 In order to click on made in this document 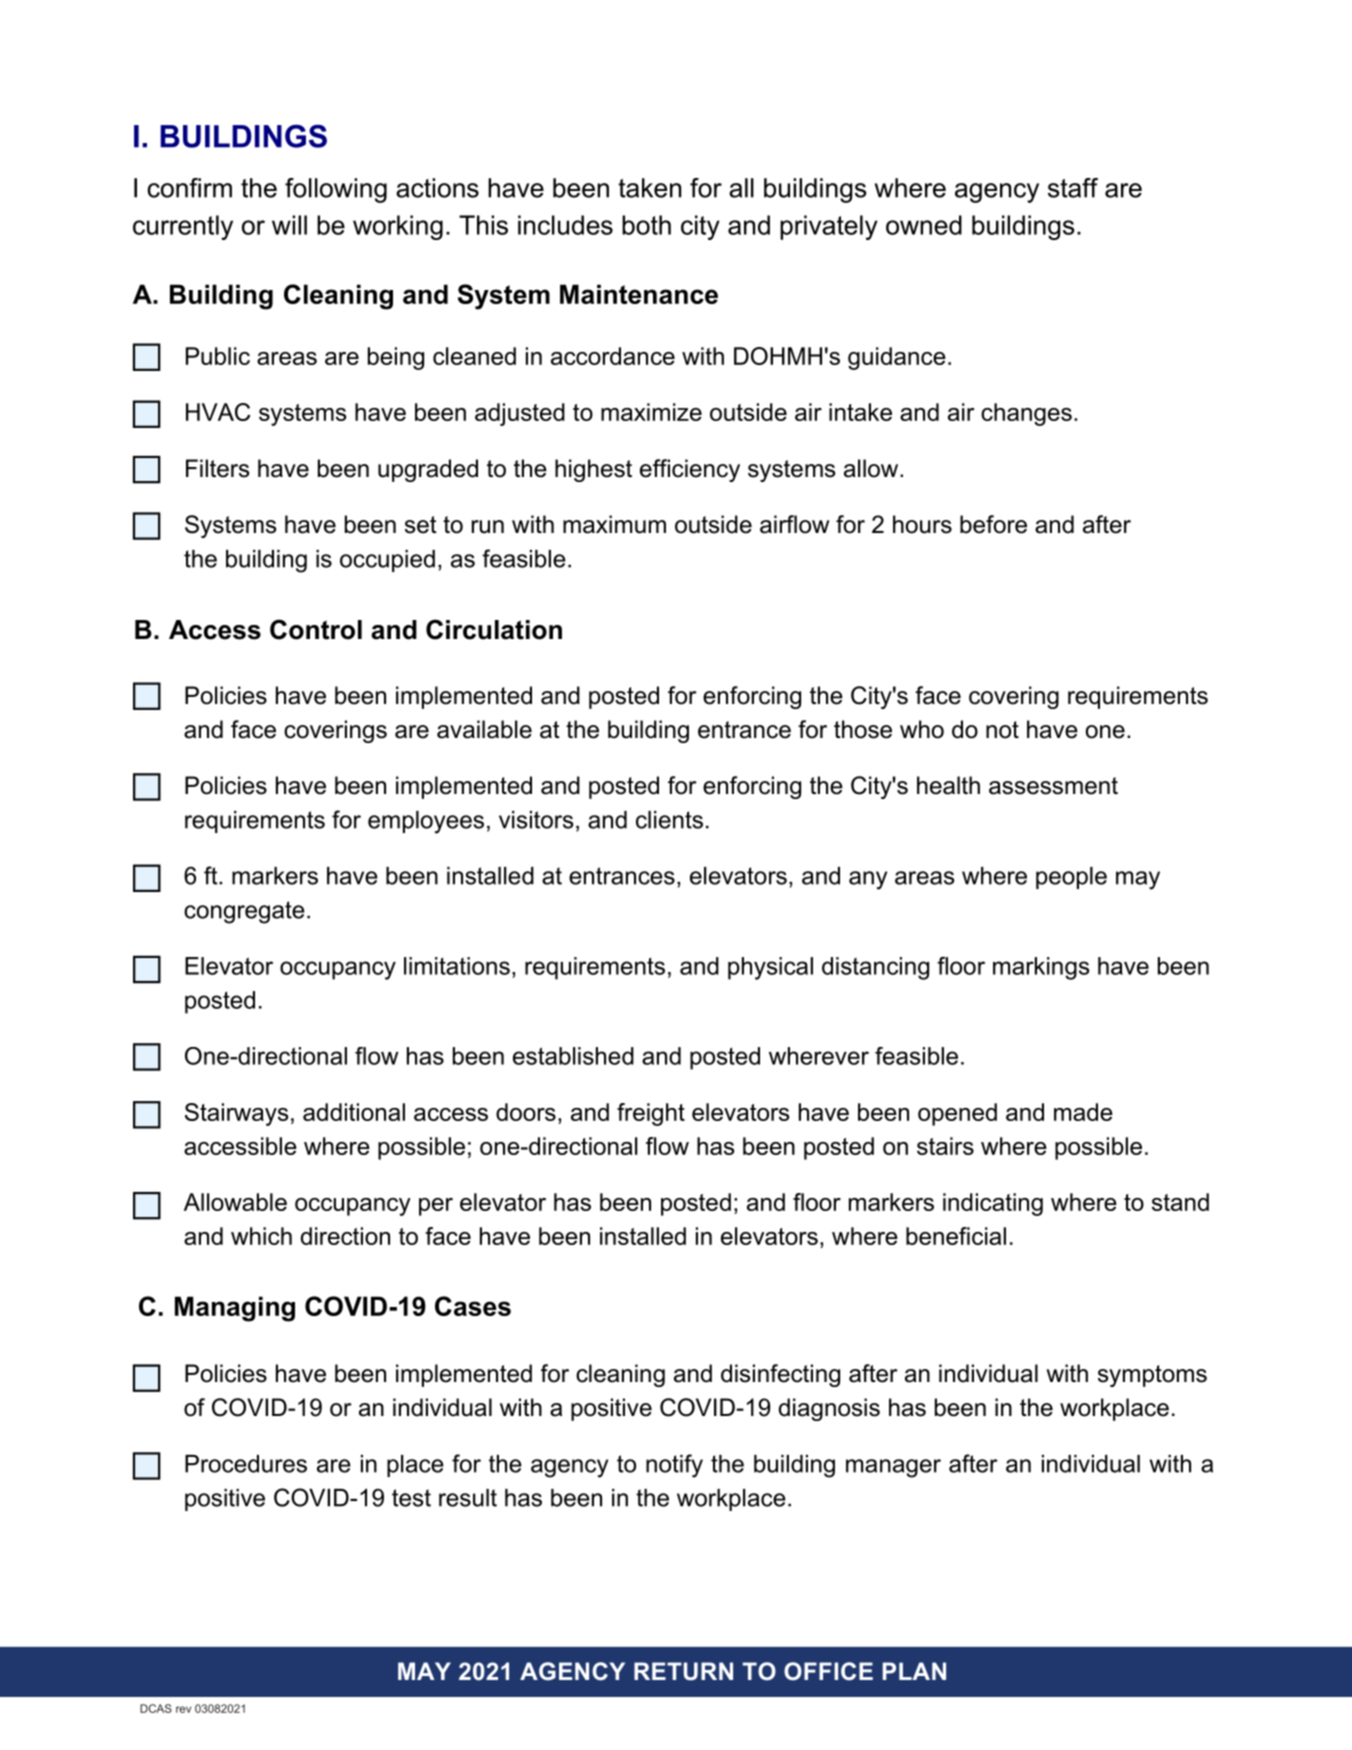, I will do `click(1083, 1112)`.
